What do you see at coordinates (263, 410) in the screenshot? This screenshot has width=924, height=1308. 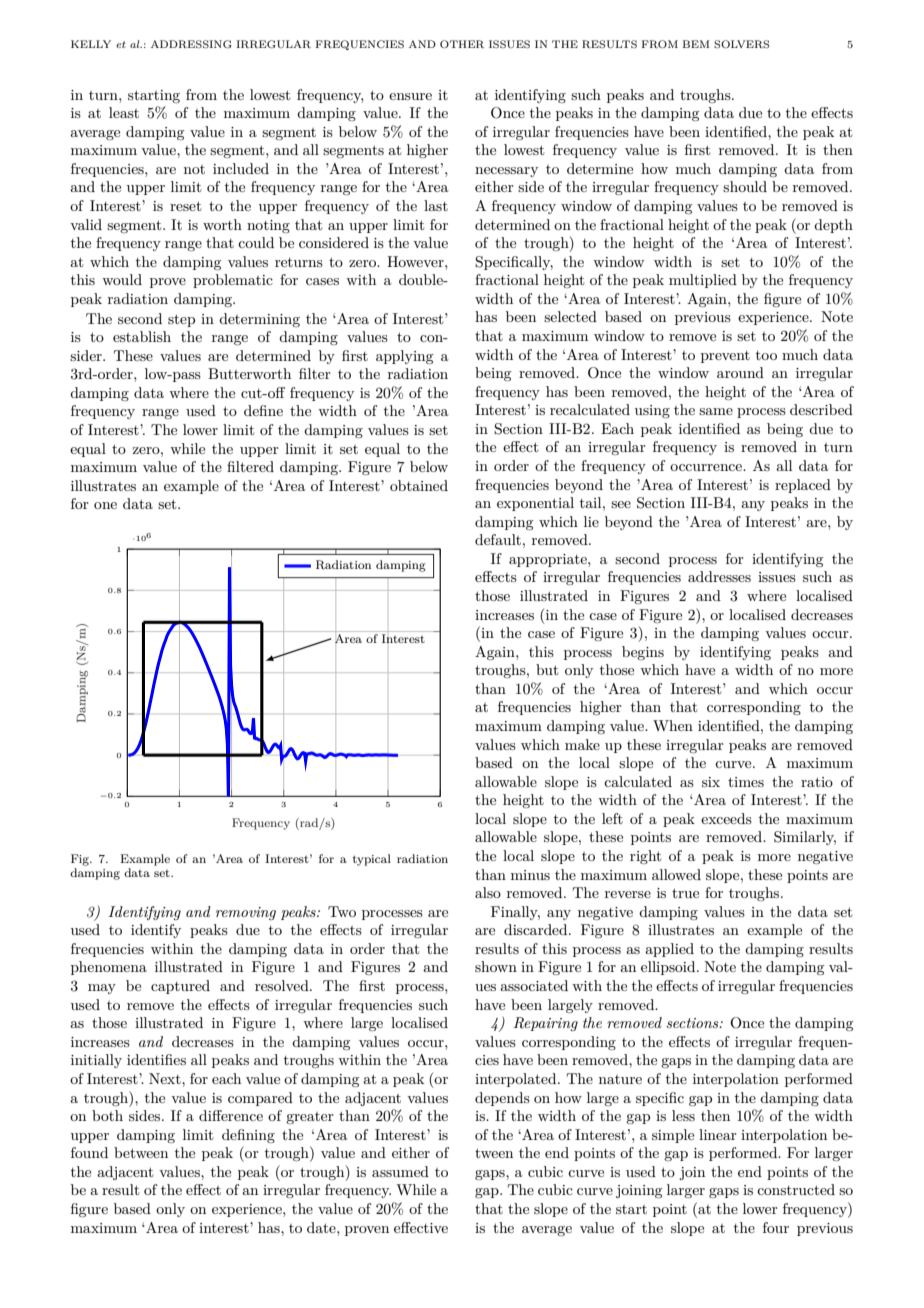 I see `define` at bounding box center [263, 410].
